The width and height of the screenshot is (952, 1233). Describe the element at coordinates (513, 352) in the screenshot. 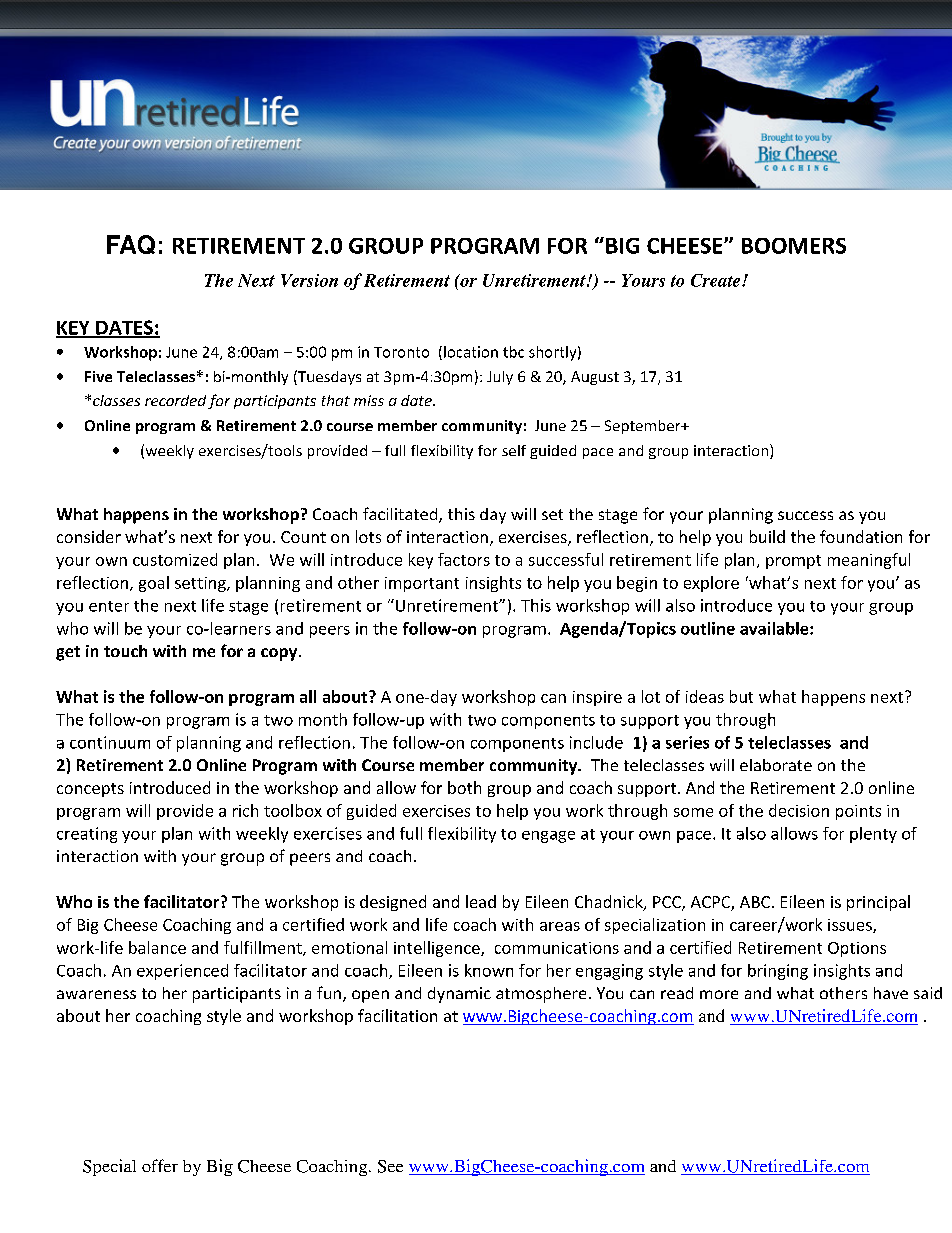

I see `tbc` at that location.
